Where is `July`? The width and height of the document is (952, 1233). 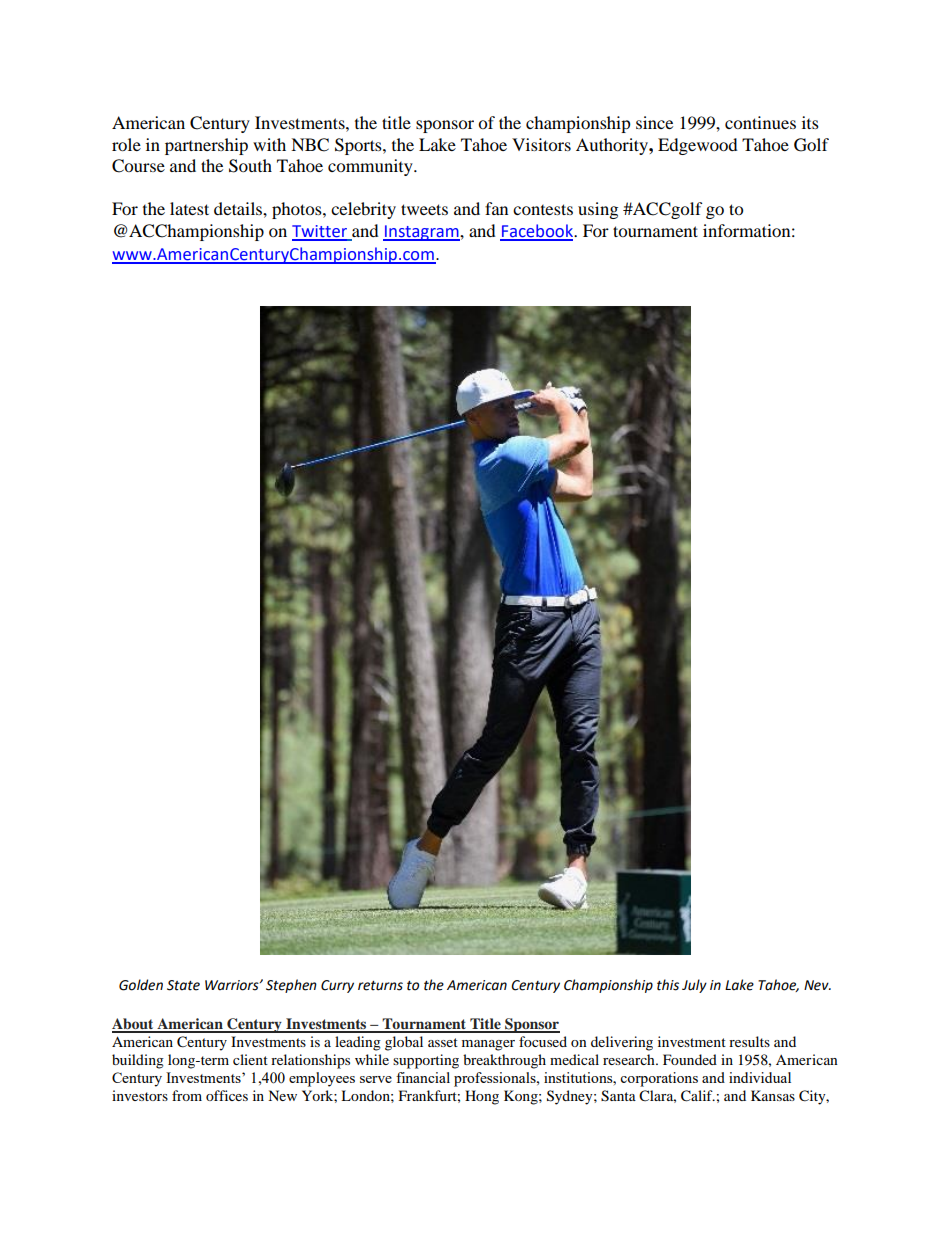
July is located at coordinates (694, 986).
